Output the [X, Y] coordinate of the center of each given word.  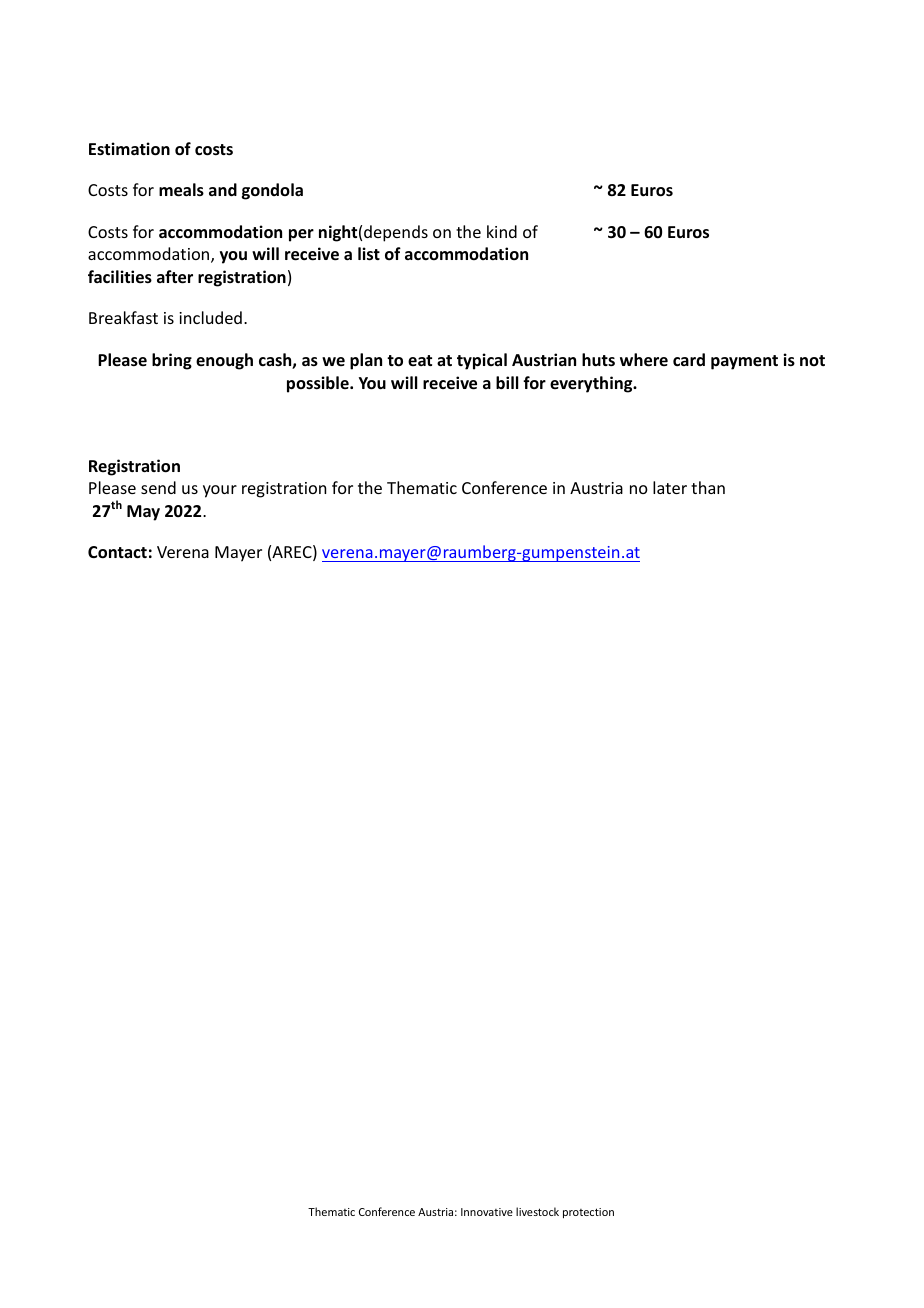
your [220, 491]
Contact [117, 552]
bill [507, 382]
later [670, 487]
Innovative [487, 1212]
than [708, 487]
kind [502, 231]
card [689, 359]
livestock [537, 1211]
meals [181, 190]
